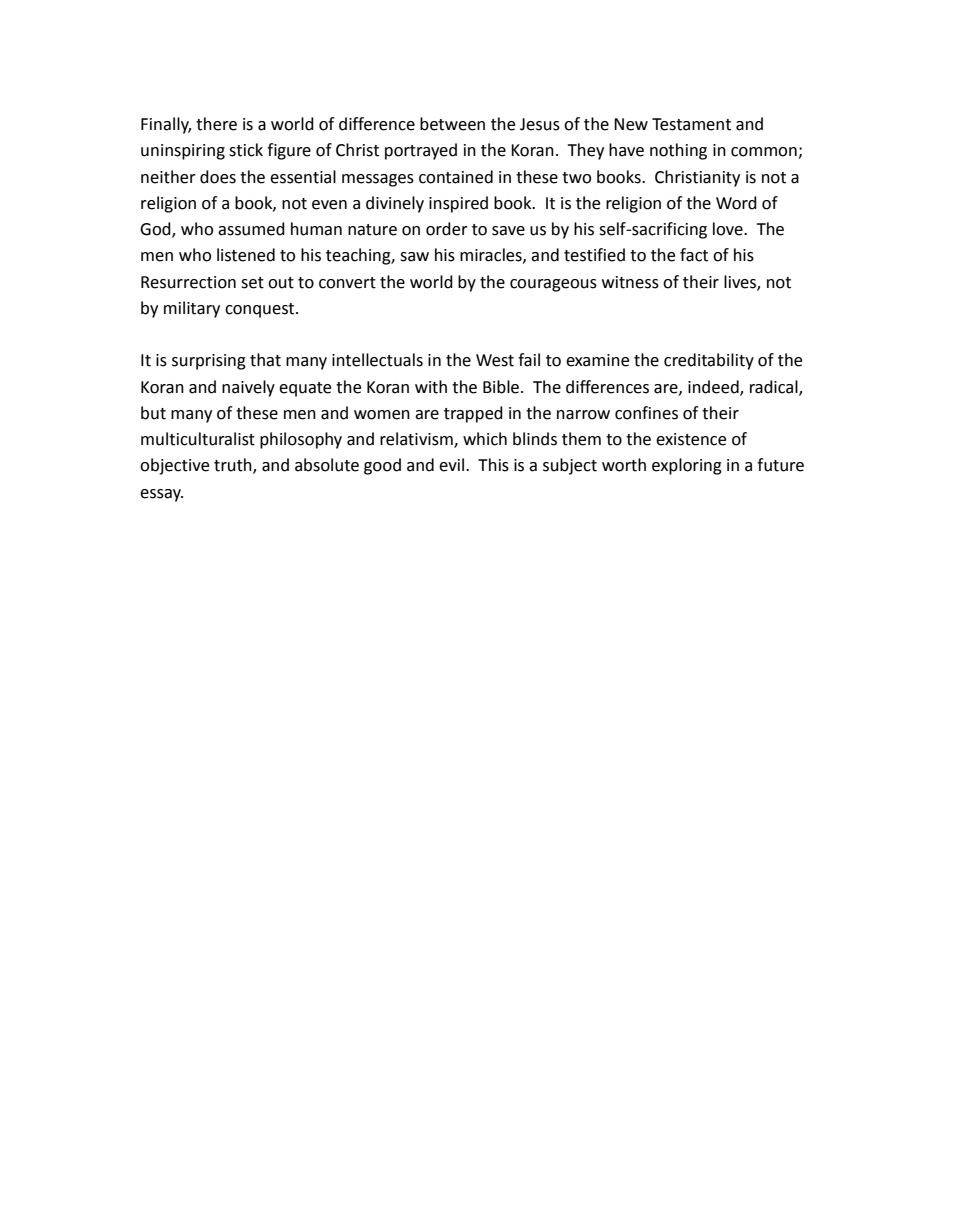 The image size is (954, 1232). Describe the element at coordinates (694, 255) in the screenshot. I see `fact` at that location.
